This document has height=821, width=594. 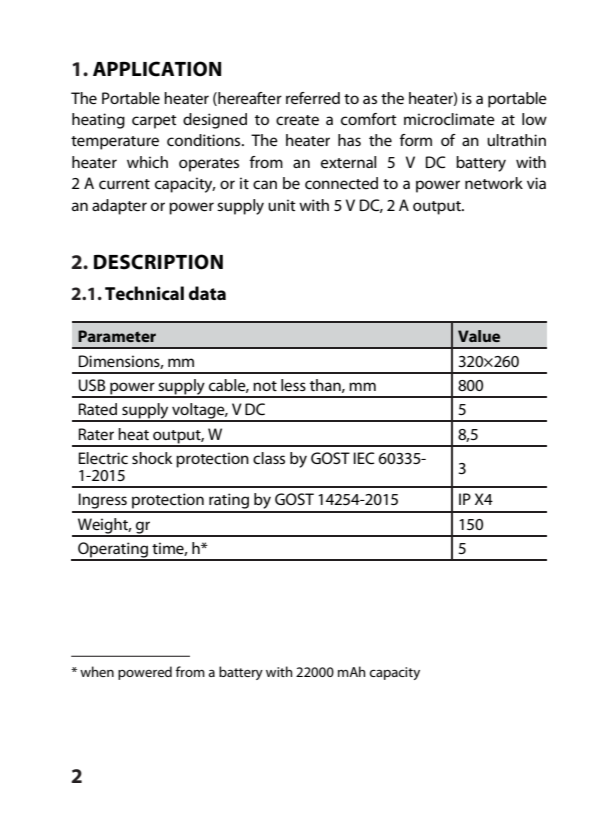 What do you see at coordinates (97, 671) in the document?
I see `when` at bounding box center [97, 671].
